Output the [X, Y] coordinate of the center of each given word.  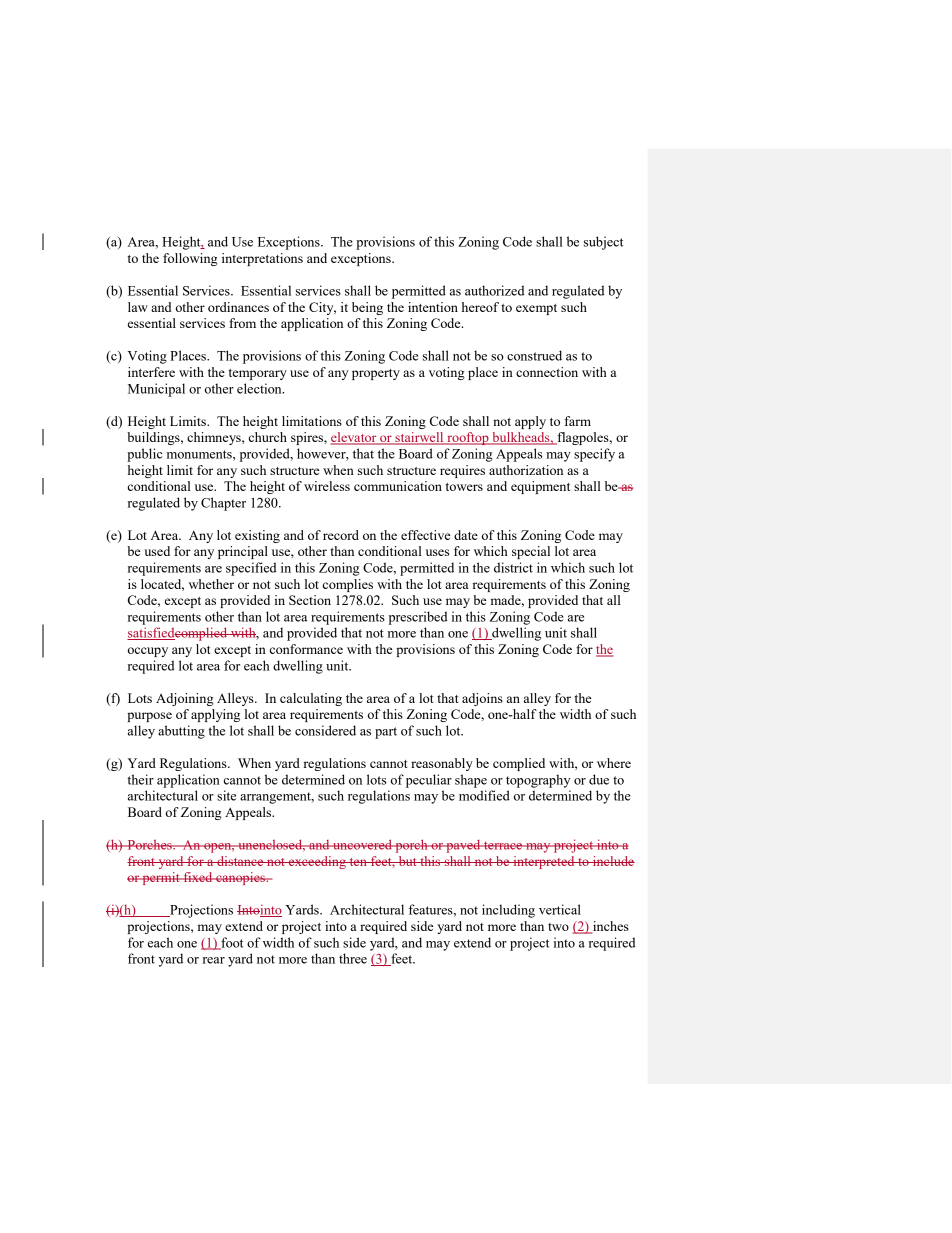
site [226, 795]
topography [538, 781]
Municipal [156, 390]
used [157, 551]
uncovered [362, 844]
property [376, 374]
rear [214, 960]
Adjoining [185, 699]
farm [577, 421]
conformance [306, 649]
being [367, 308]
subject [604, 243]
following [190, 259]
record [341, 535]
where [614, 763]
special [531, 552]
